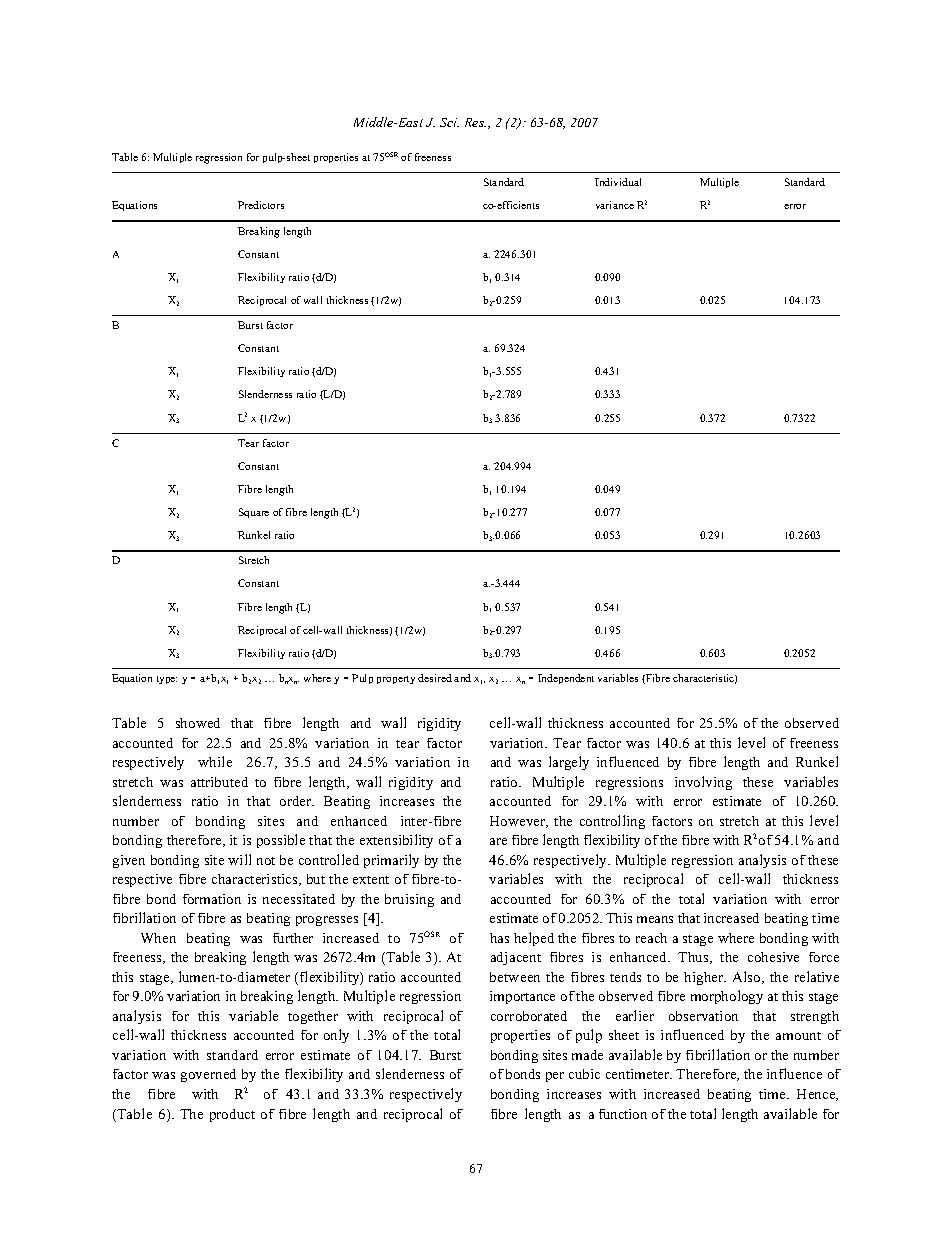 The width and height of the screenshot is (952, 1233). What do you see at coordinates (208, 1075) in the screenshot?
I see `governed` at bounding box center [208, 1075].
